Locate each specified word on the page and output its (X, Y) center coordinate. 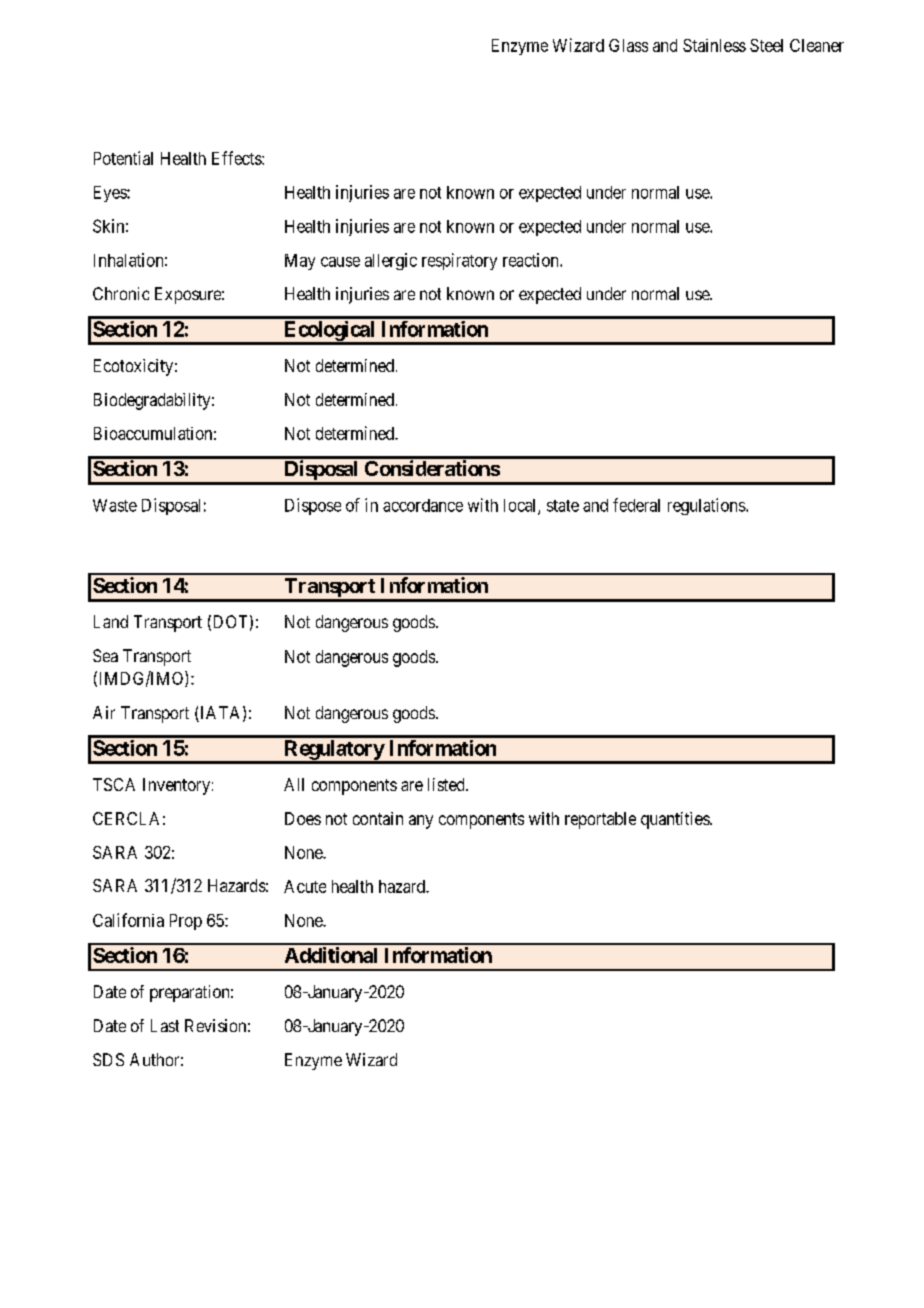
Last (165, 1025)
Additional (331, 955)
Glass (628, 45)
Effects (237, 158)
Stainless (714, 45)
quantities (676, 820)
